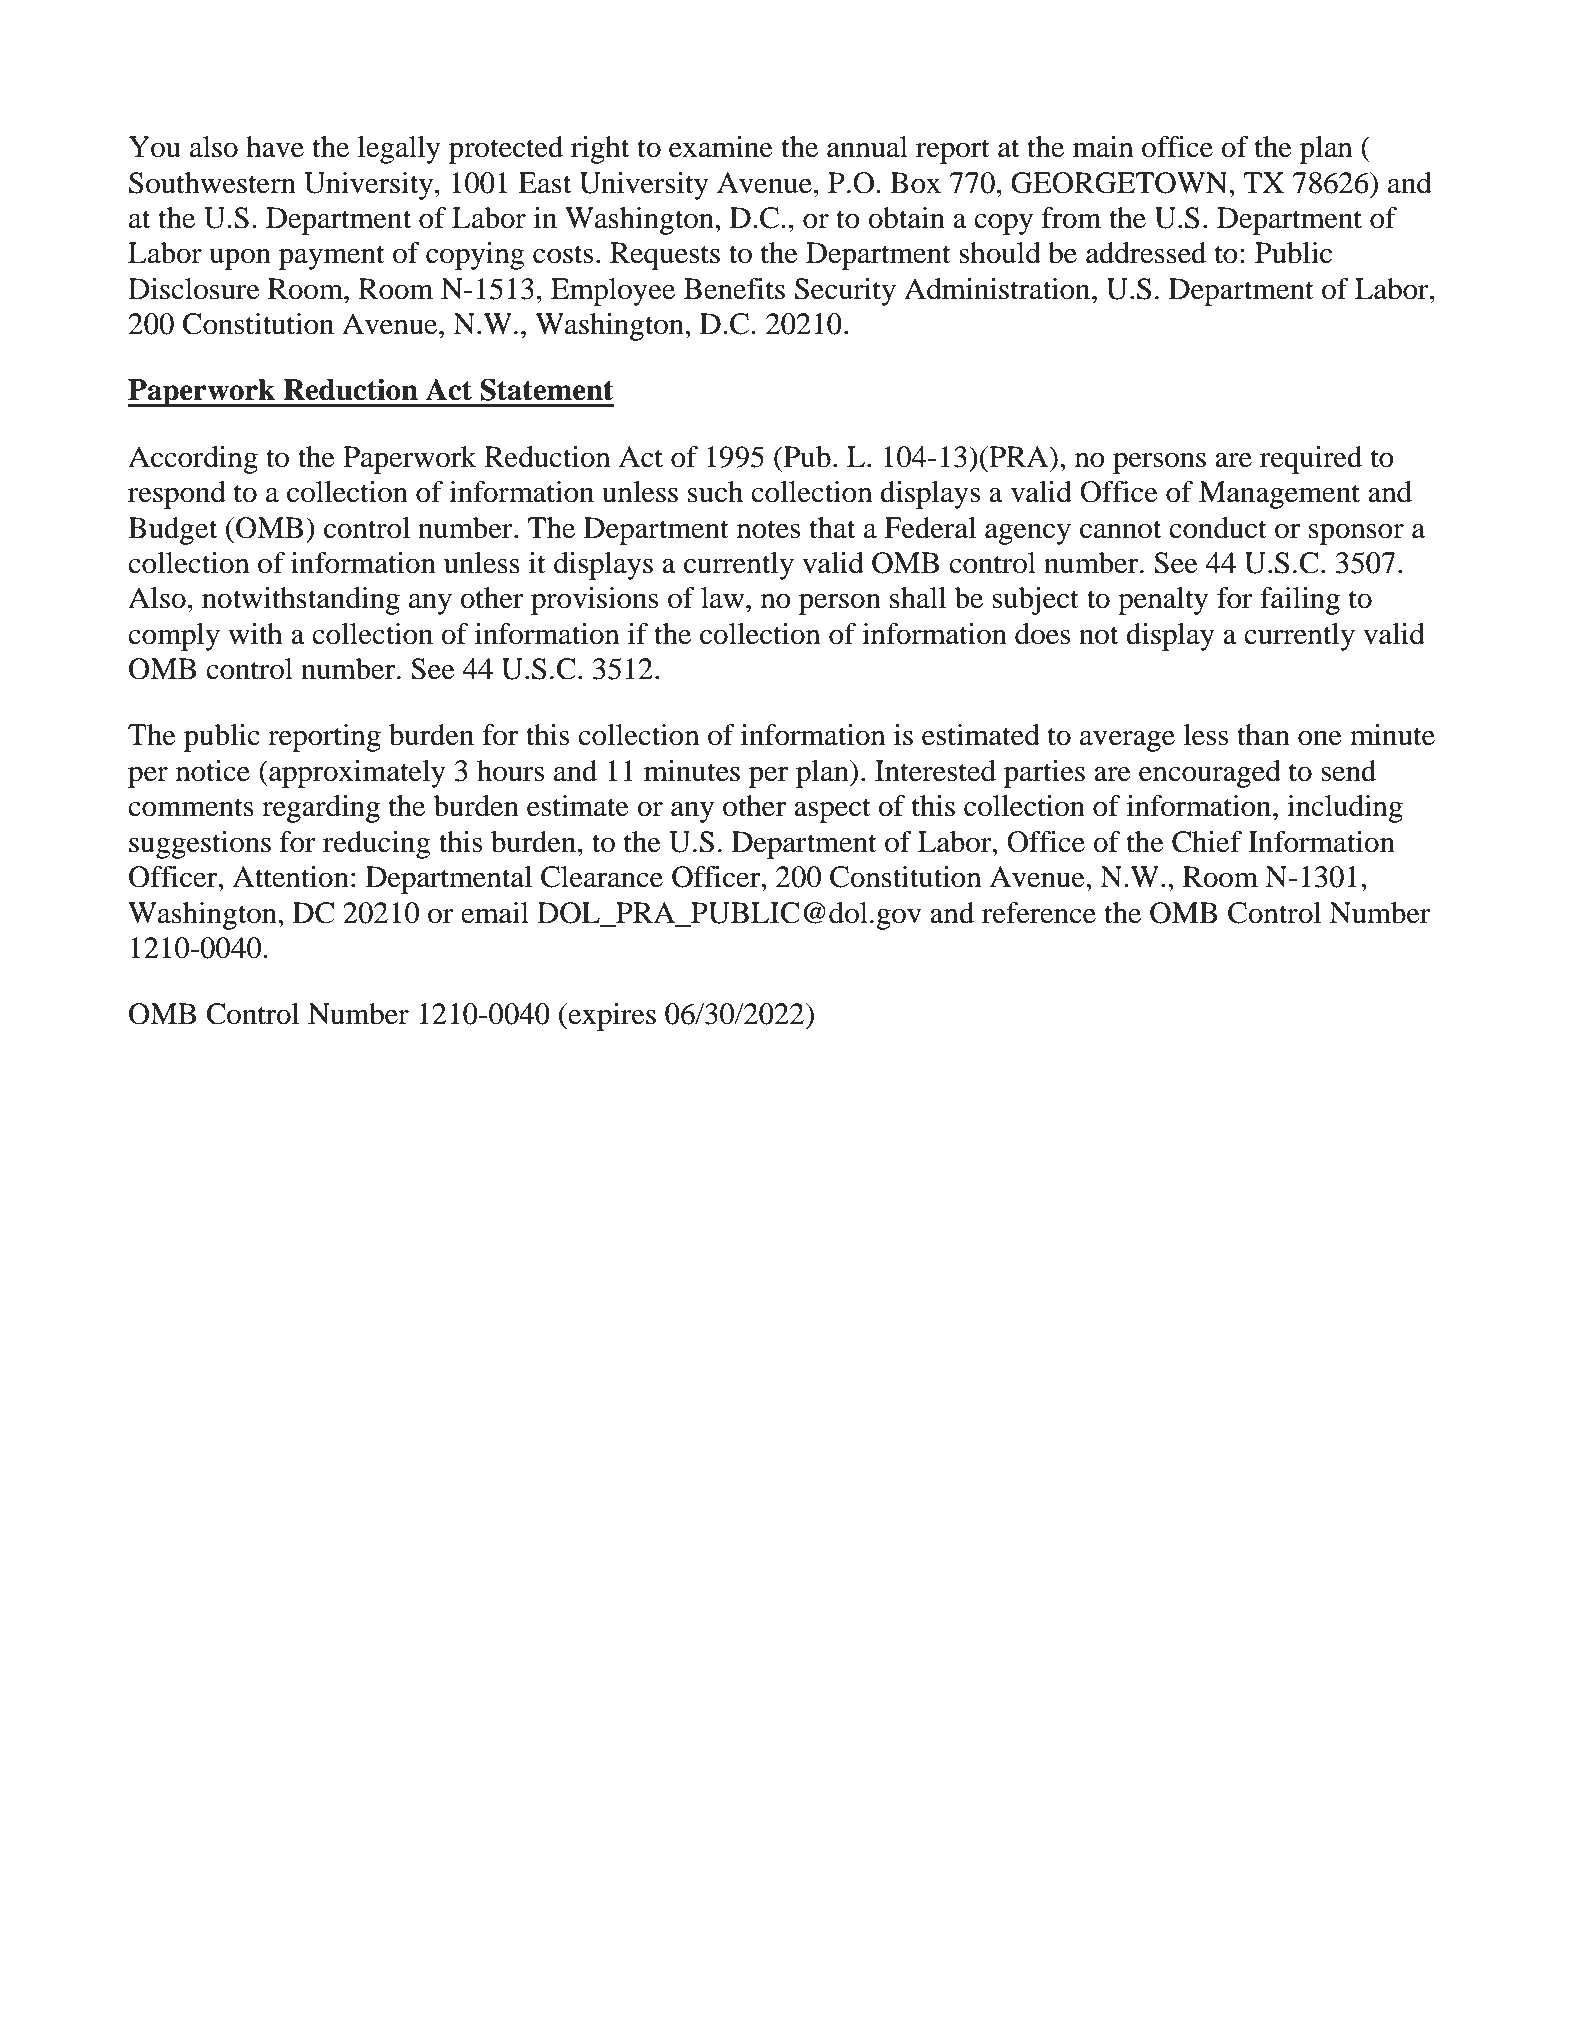 This screenshot has width=1571, height=2033. What do you see at coordinates (1120, 183) in the screenshot?
I see `GEORGETOWN` at bounding box center [1120, 183].
